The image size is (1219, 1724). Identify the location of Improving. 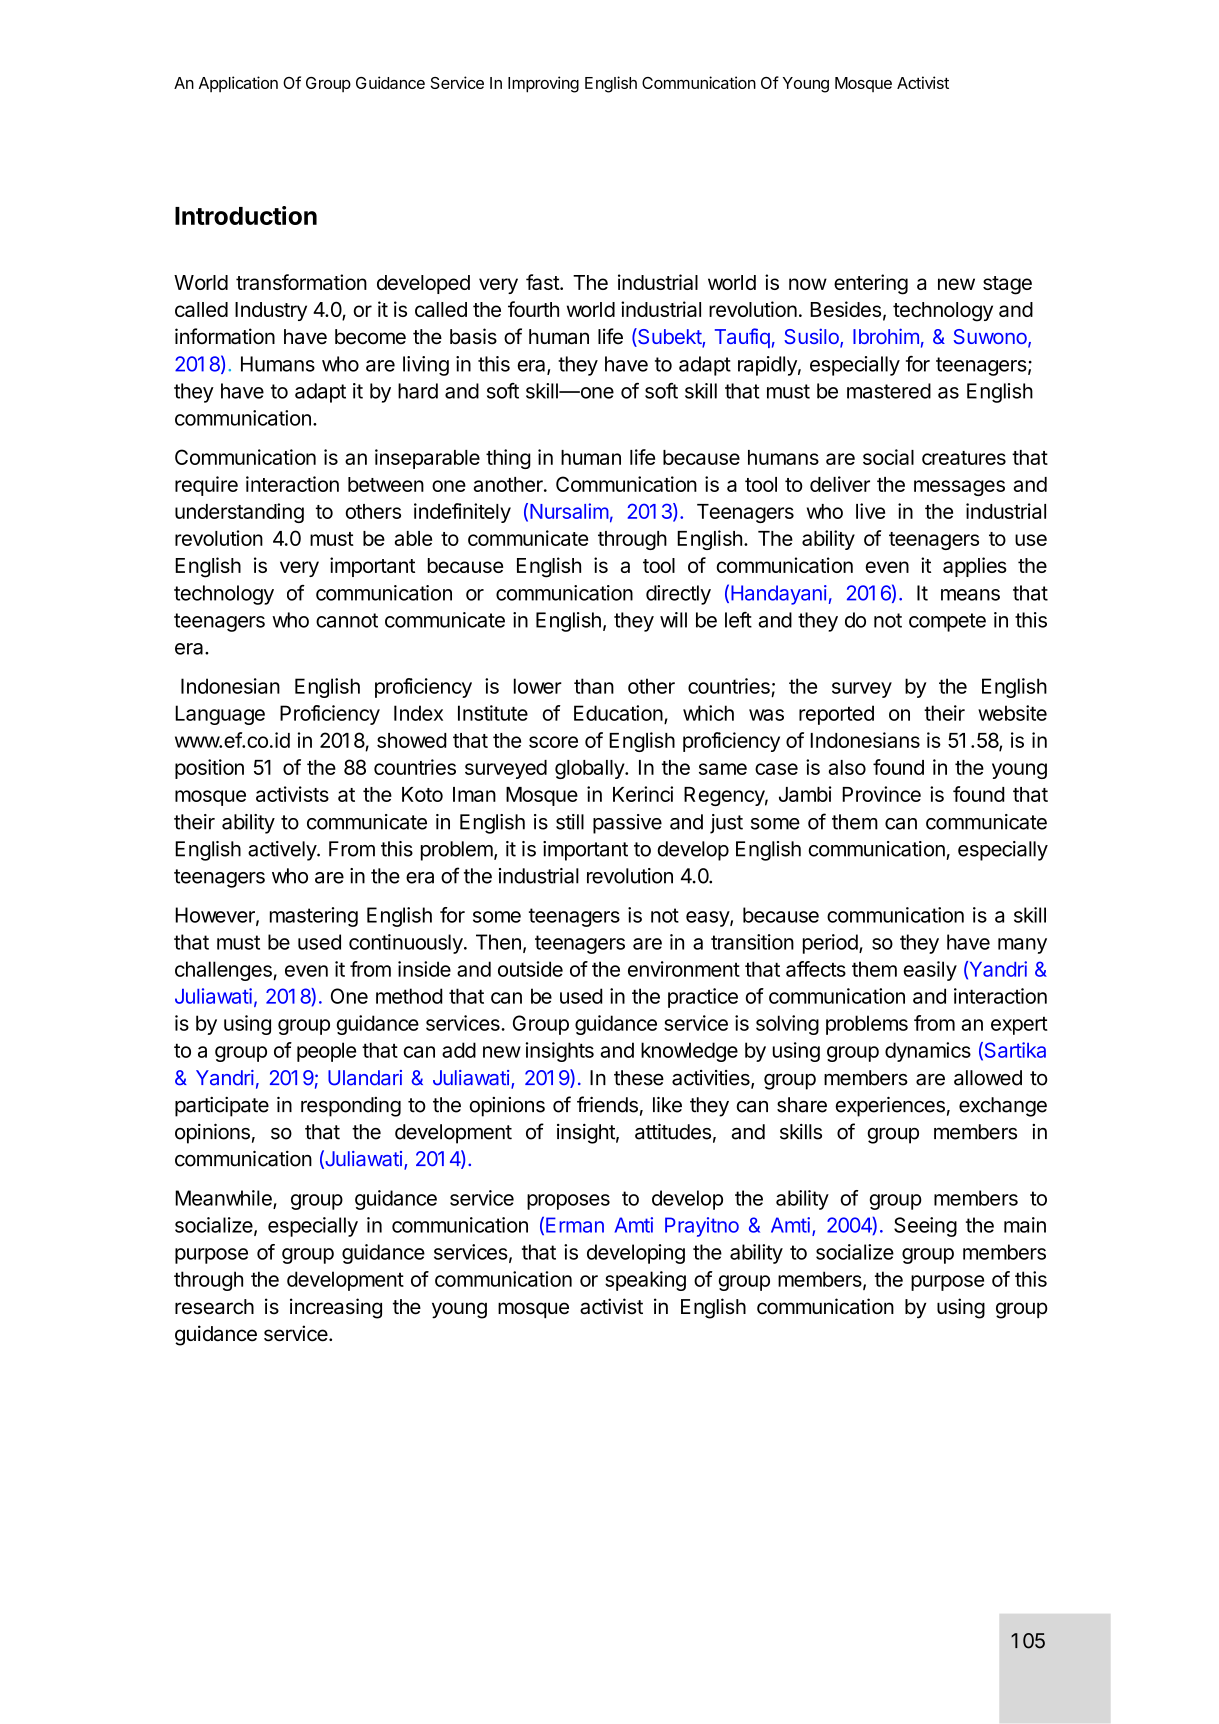
(543, 84).
